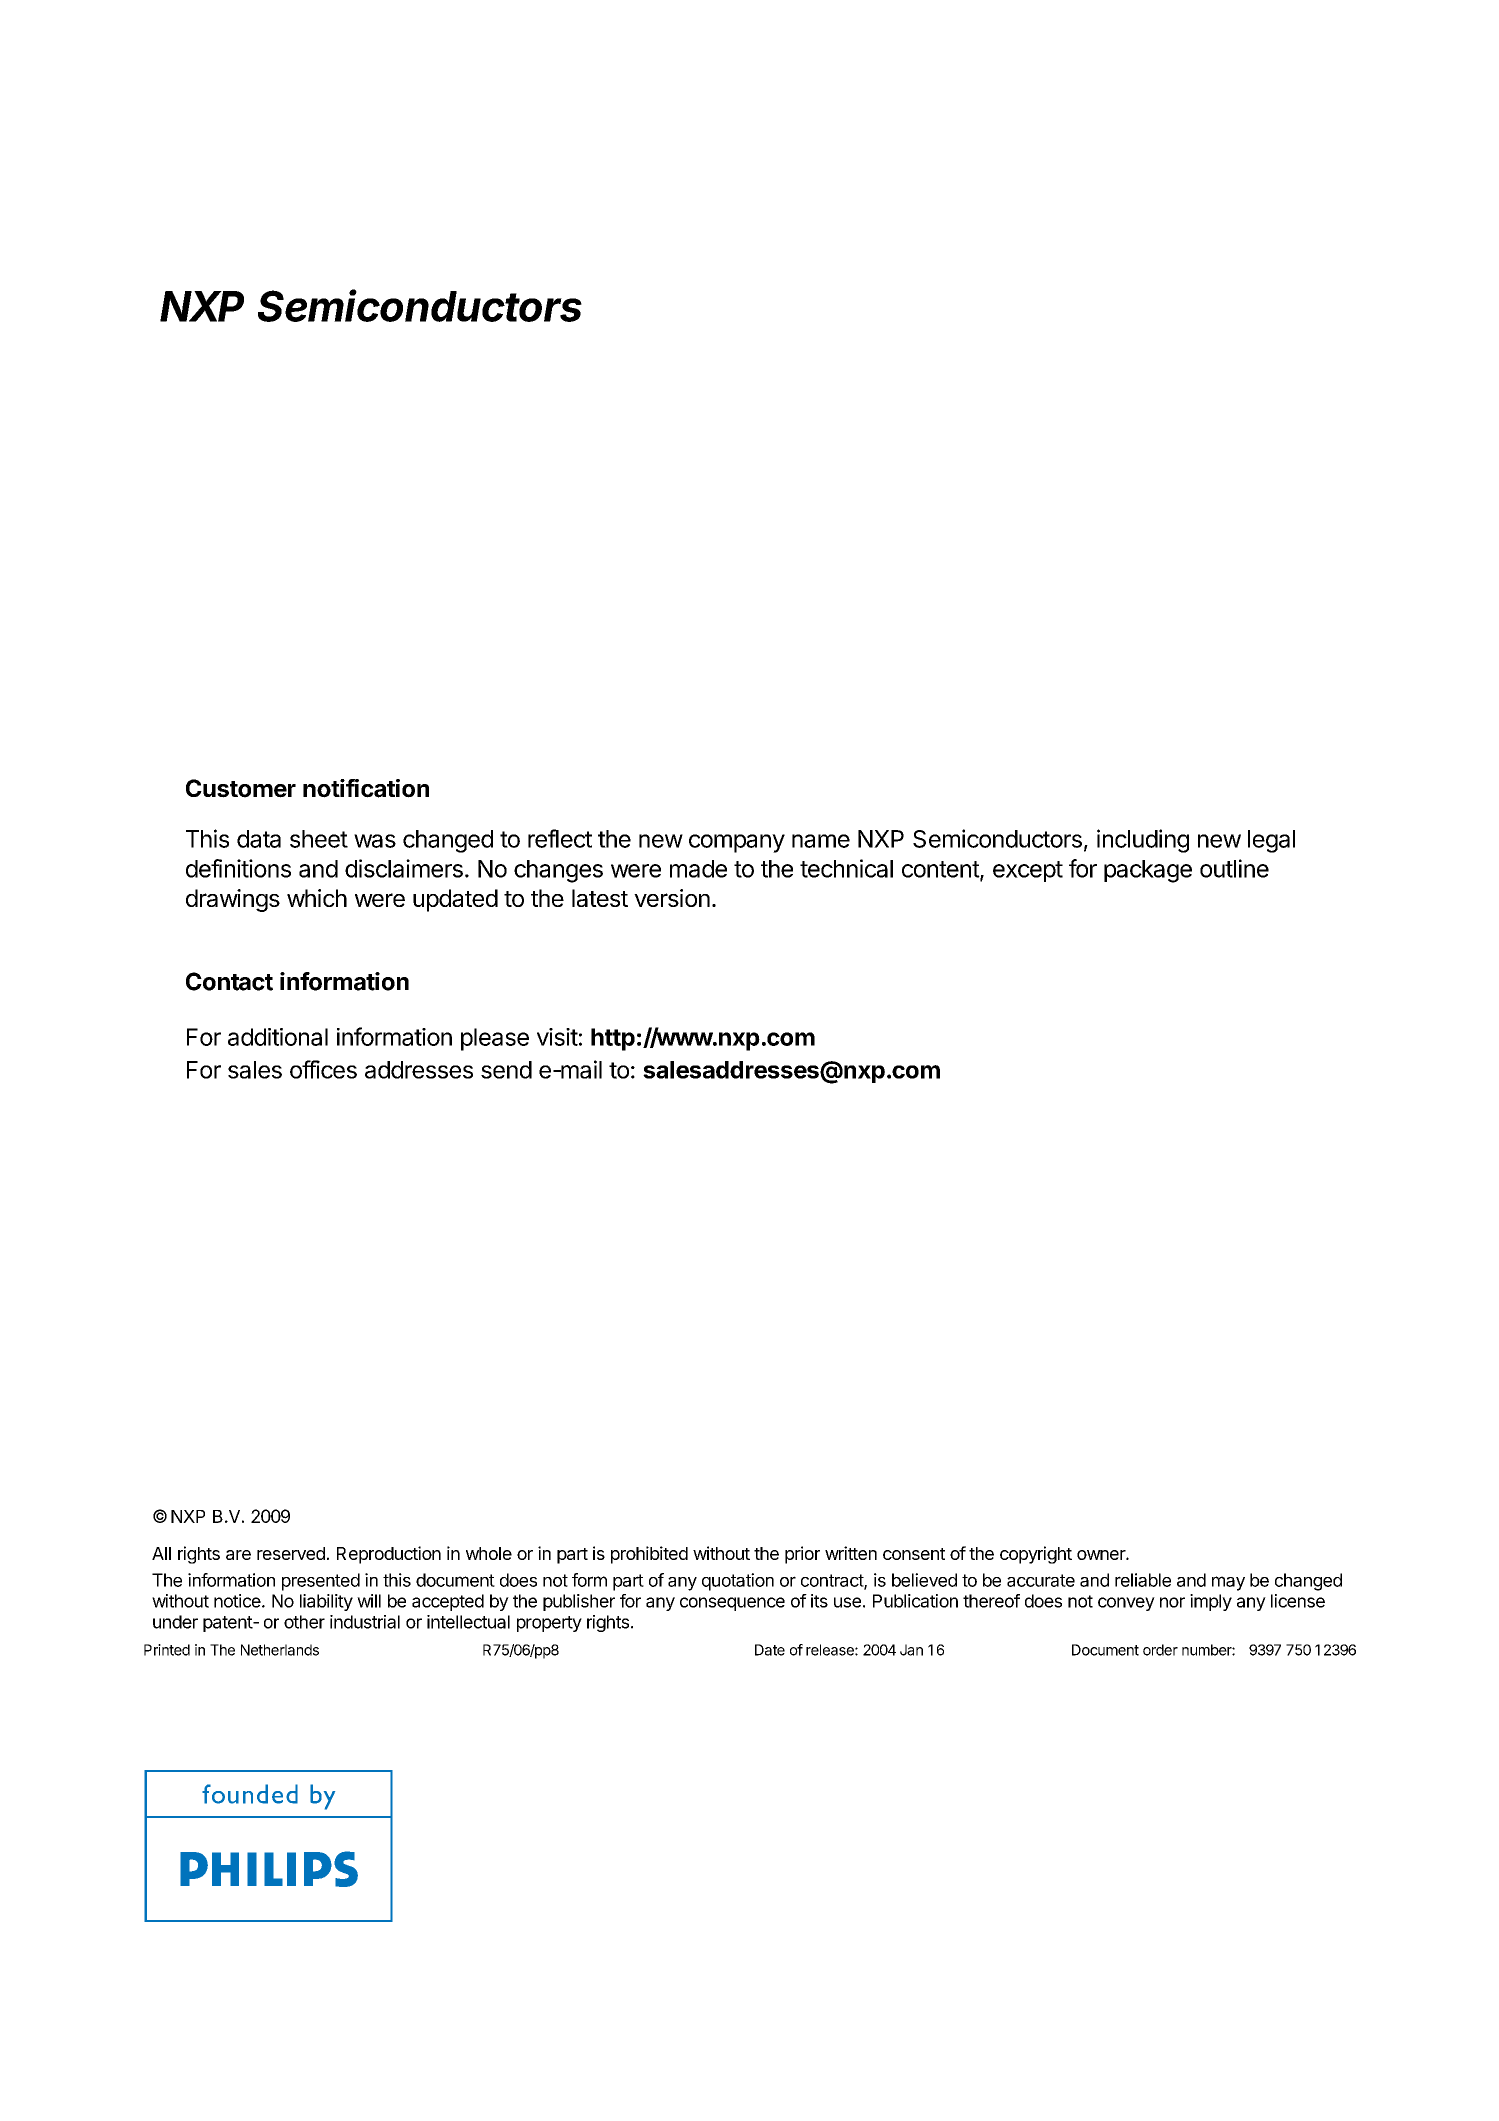 The height and width of the screenshot is (2121, 1499). What do you see at coordinates (557, 1037) in the screenshot?
I see `visit` at bounding box center [557, 1037].
